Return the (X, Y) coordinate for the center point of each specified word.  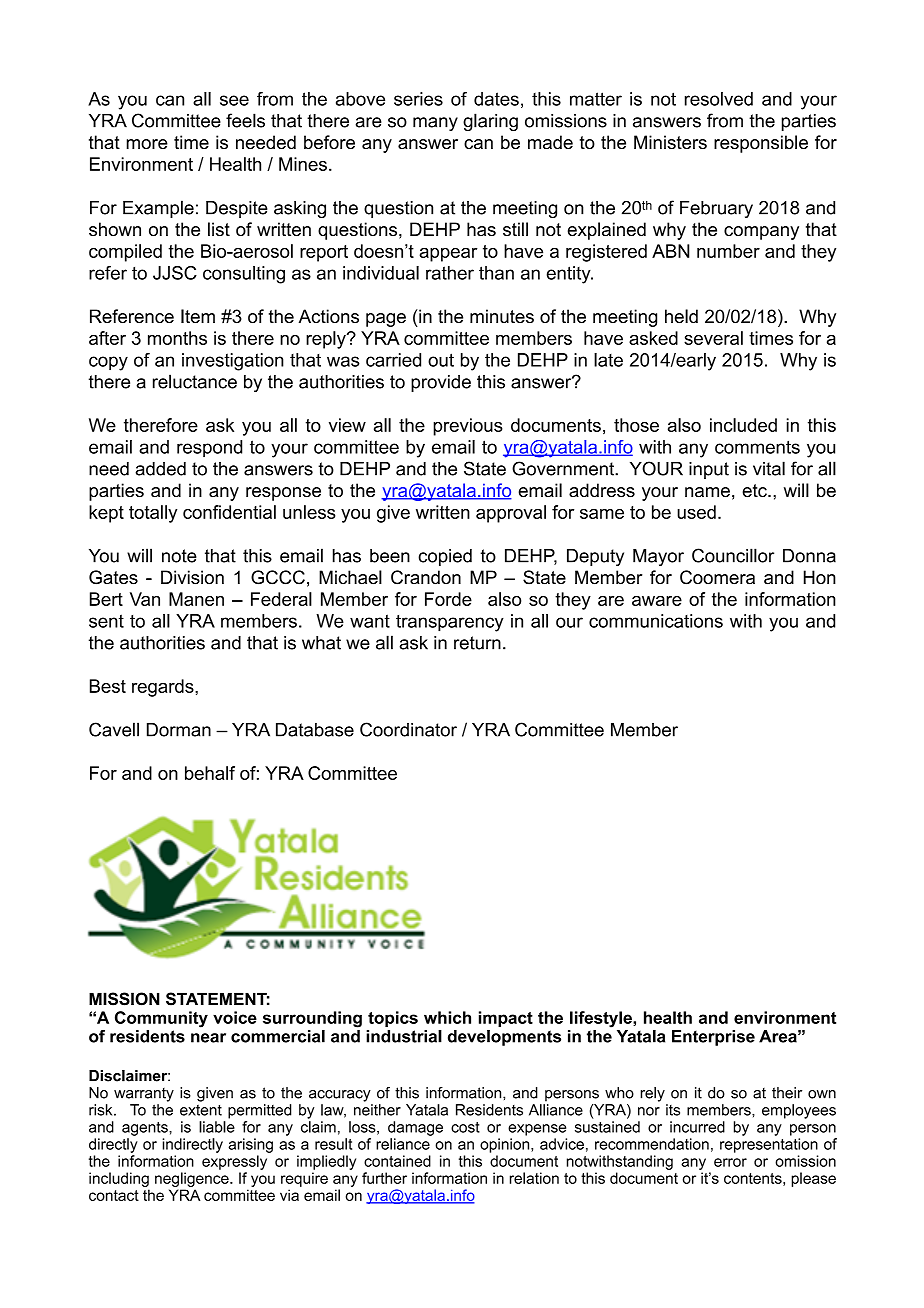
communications (656, 621)
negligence (193, 1179)
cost (465, 1127)
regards (164, 688)
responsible (761, 144)
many (435, 124)
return (477, 643)
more (147, 144)
